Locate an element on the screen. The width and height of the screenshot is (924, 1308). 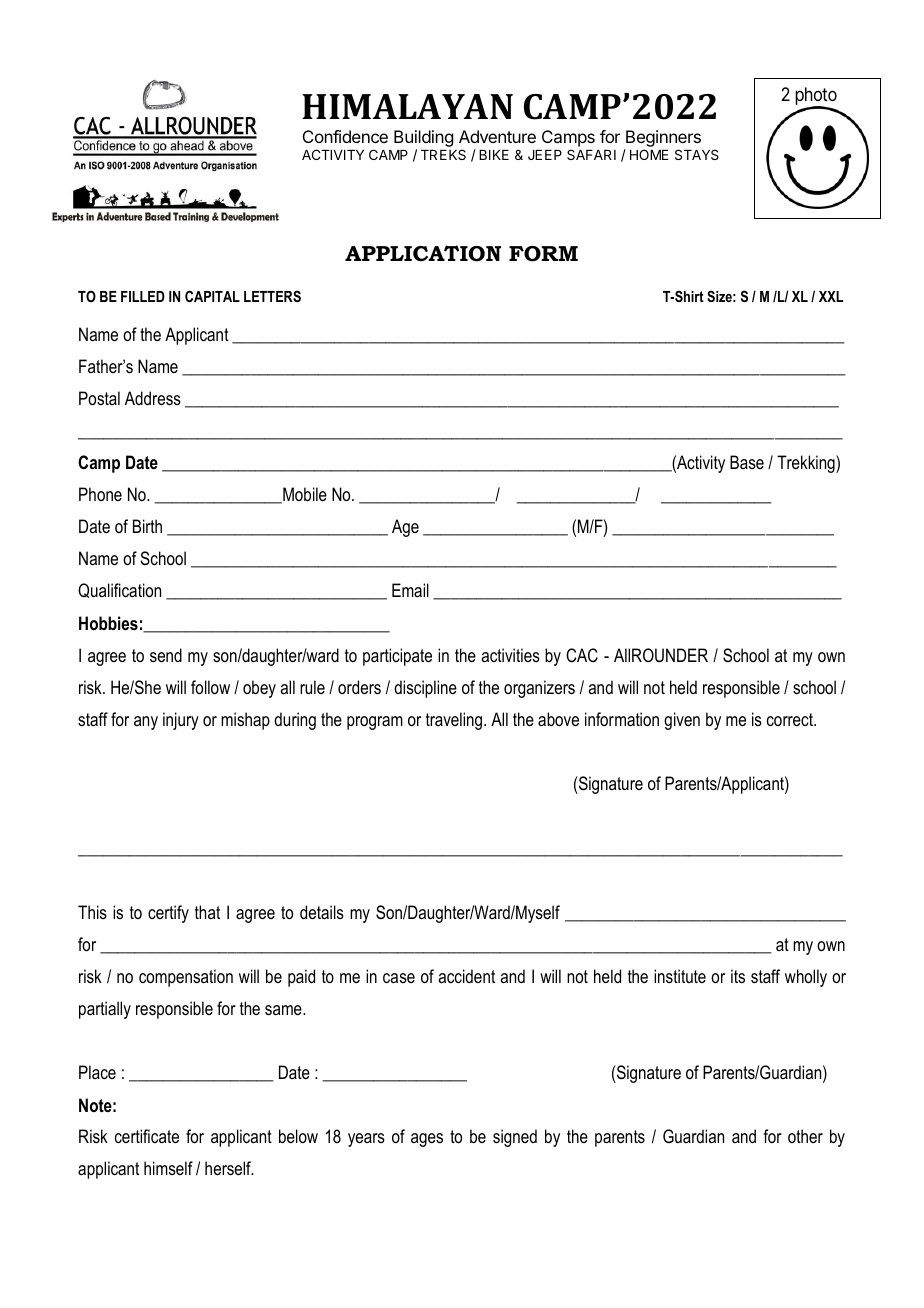
STAYS is located at coordinates (697, 154).
